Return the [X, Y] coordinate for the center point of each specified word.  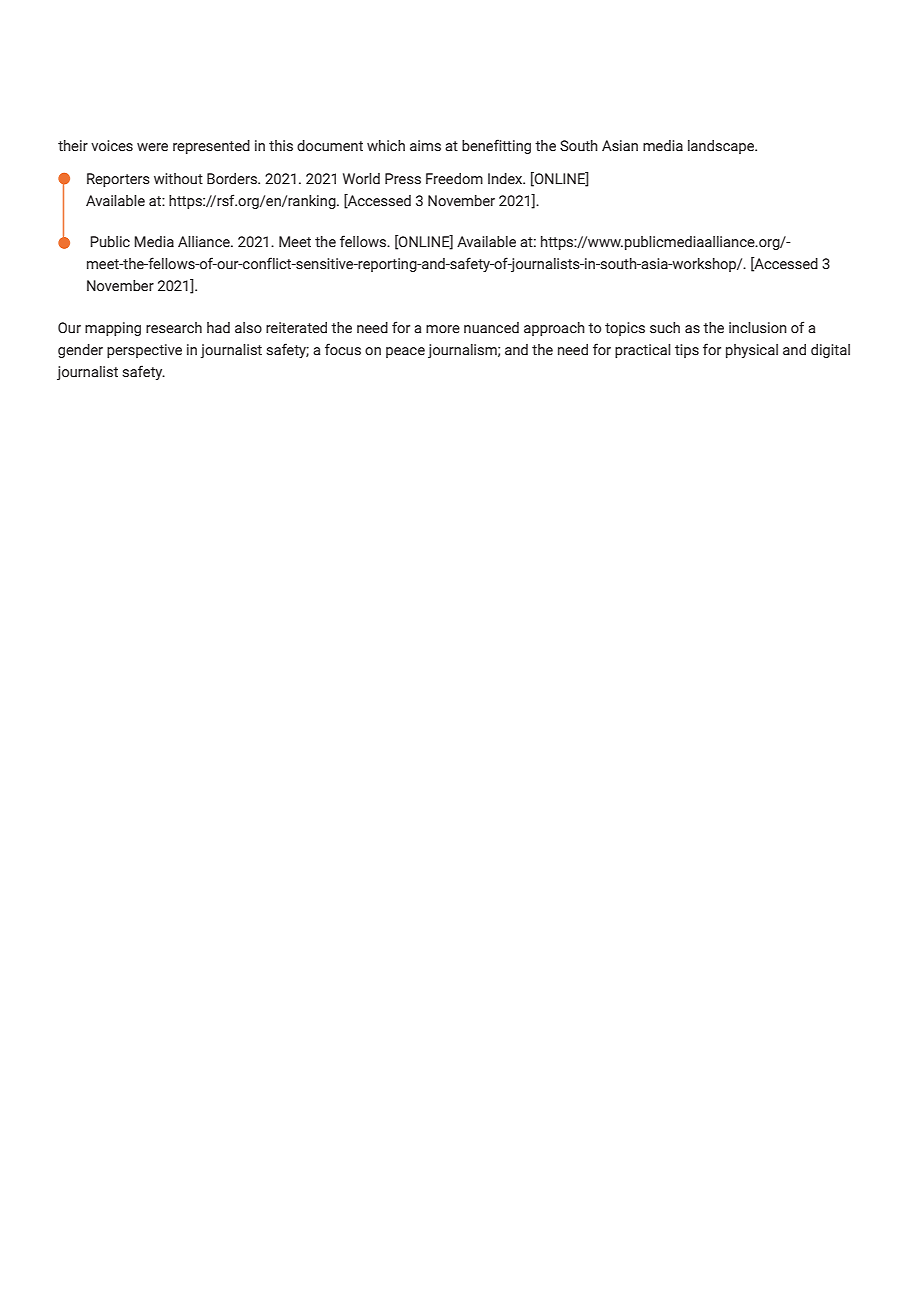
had [218, 328]
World [361, 179]
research [174, 328]
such [665, 328]
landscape [722, 147]
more [443, 329]
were [152, 147]
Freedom [454, 179]
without [178, 179]
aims [425, 146]
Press [403, 179]
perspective [144, 351]
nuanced [491, 328]
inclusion [758, 328]
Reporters [118, 180]
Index [506, 179]
